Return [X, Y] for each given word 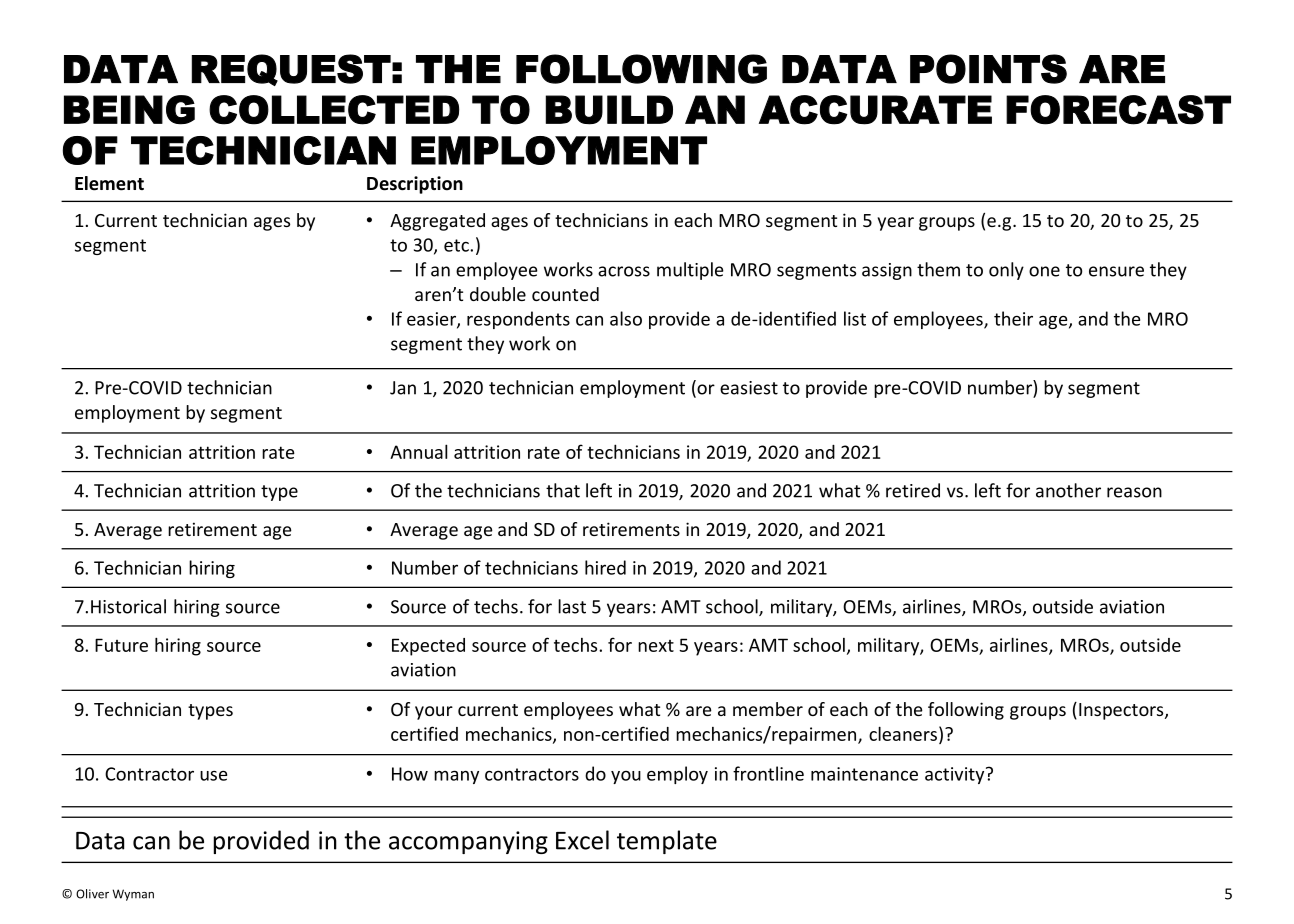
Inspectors [1122, 711]
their [1013, 318]
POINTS [988, 69]
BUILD [609, 110]
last [572, 606]
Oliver [92, 894]
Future [121, 645]
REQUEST [291, 70]
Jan [403, 388]
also [626, 318]
